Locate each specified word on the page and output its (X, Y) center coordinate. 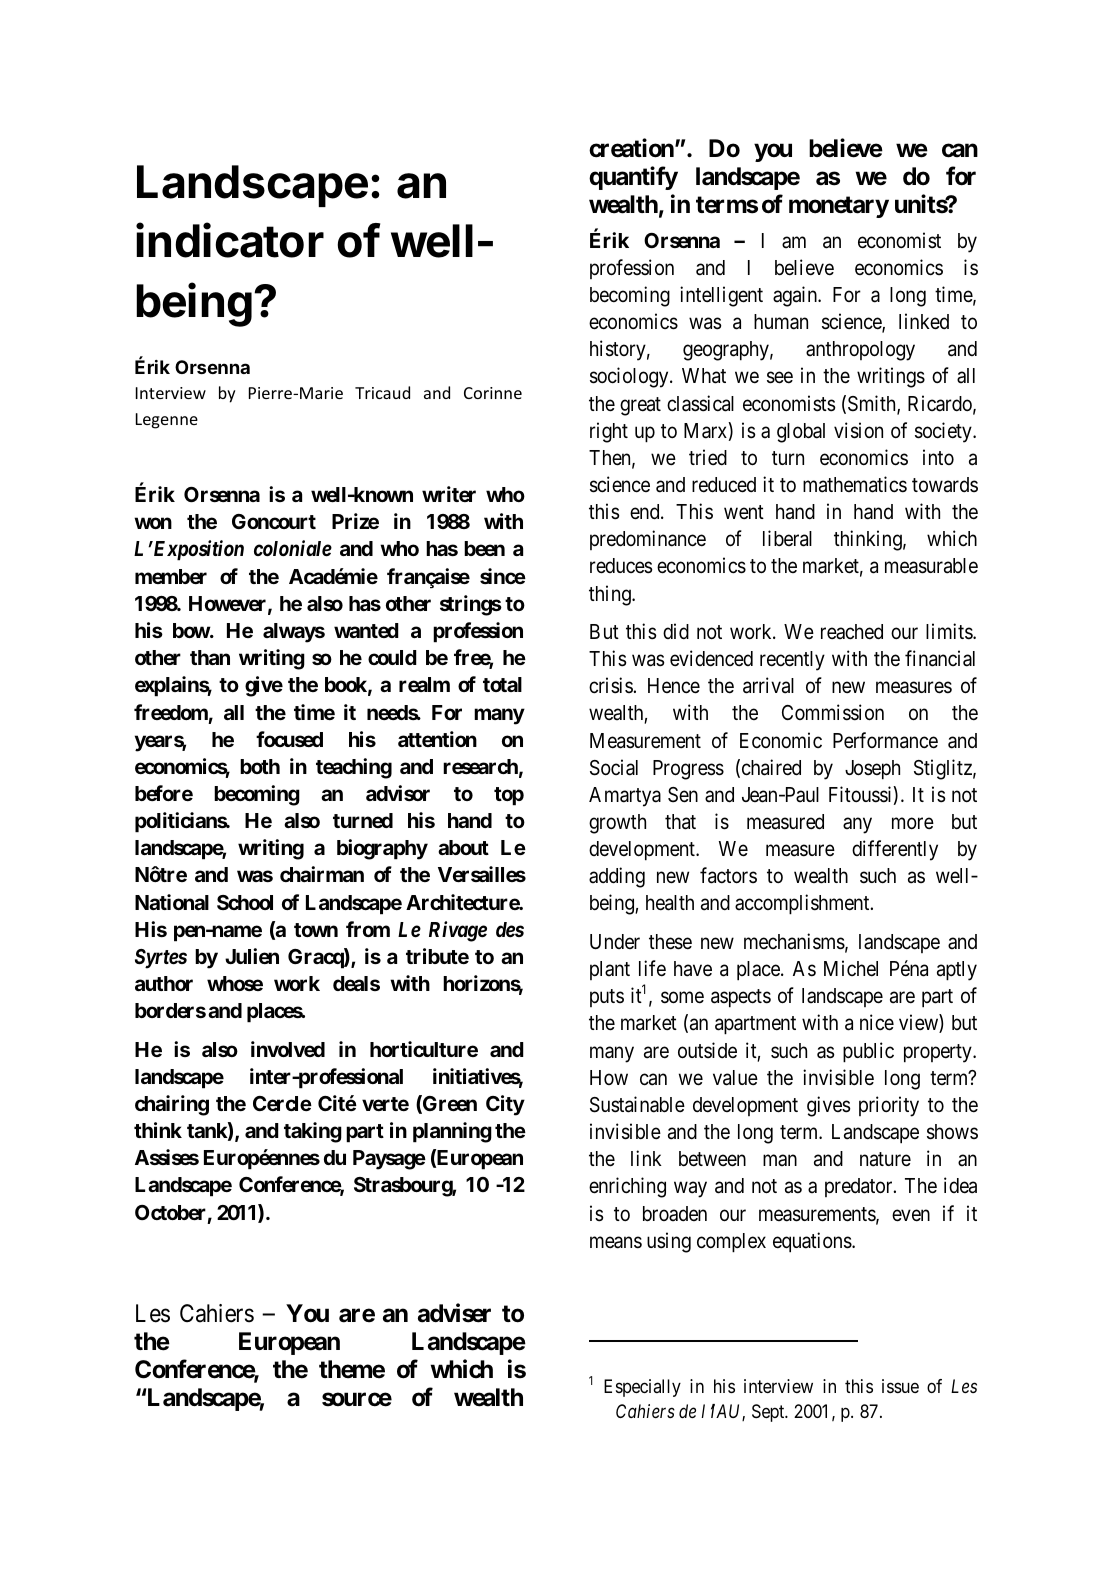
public (868, 1052)
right (609, 432)
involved (288, 1049)
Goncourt (274, 521)
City (505, 1105)
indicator (230, 240)
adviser (454, 1313)
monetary (839, 207)
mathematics (855, 484)
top (509, 796)
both (260, 766)
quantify (633, 178)
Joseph (872, 770)
